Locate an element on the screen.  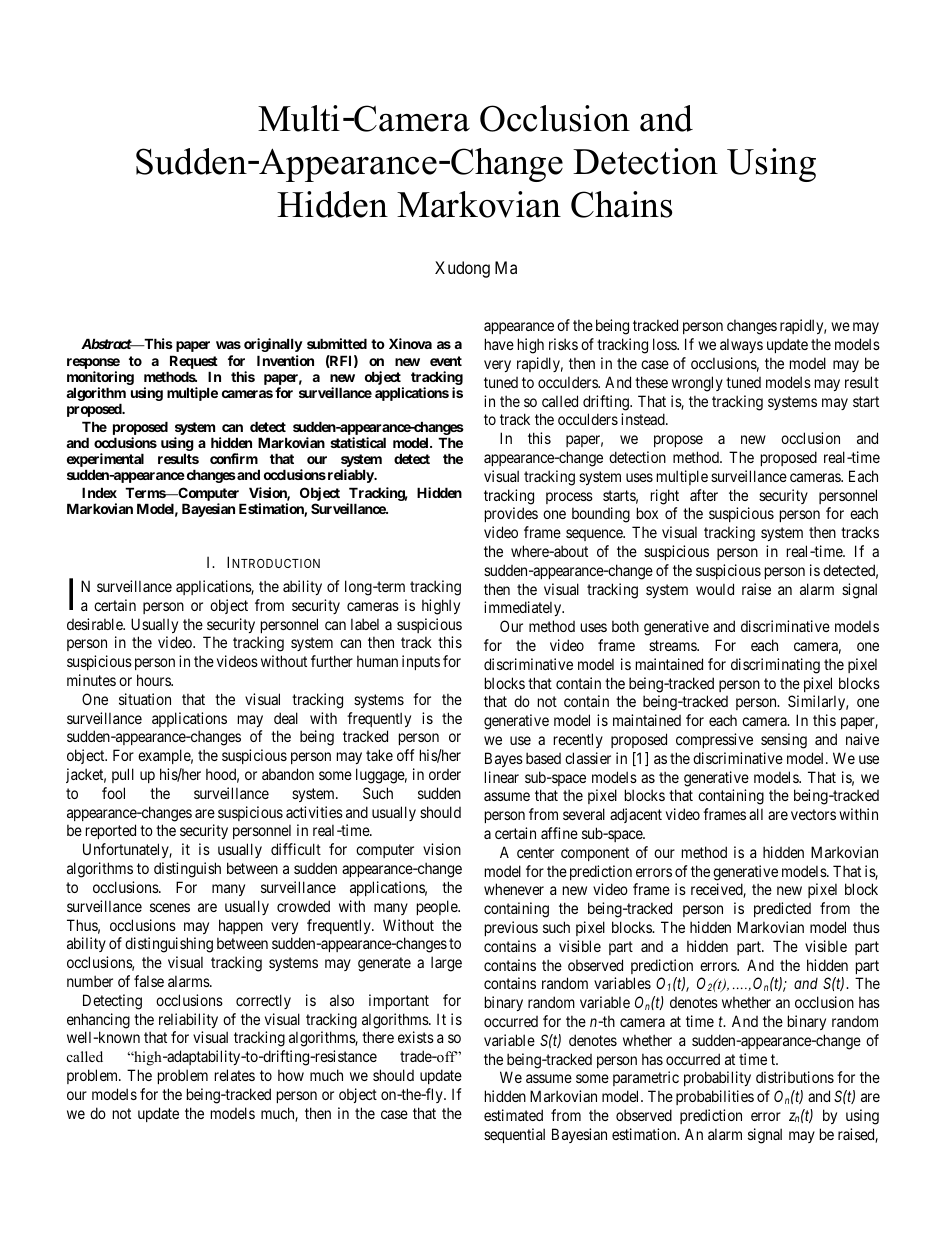
discriminating is located at coordinates (775, 666).
